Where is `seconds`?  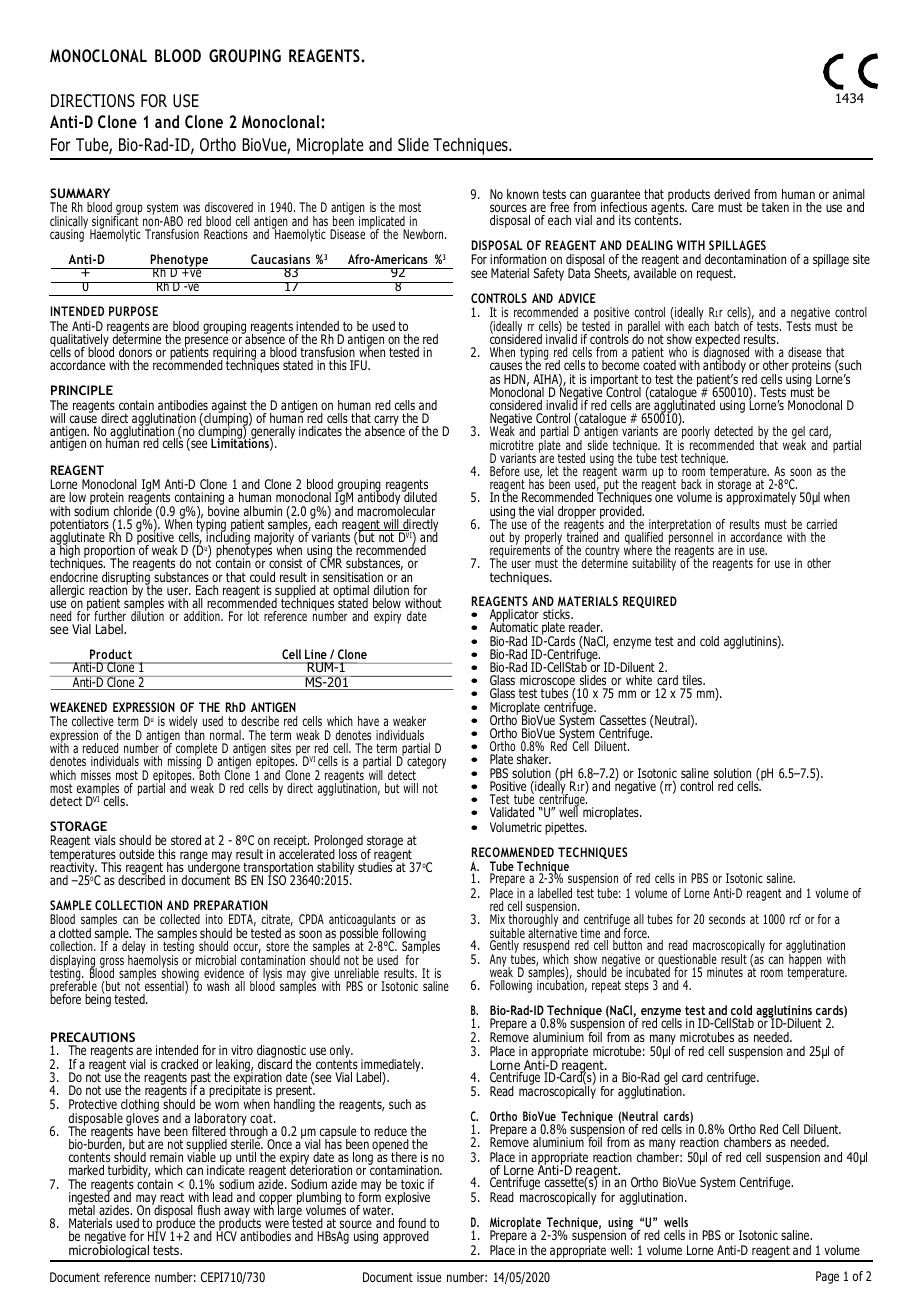
seconds is located at coordinates (727, 919).
